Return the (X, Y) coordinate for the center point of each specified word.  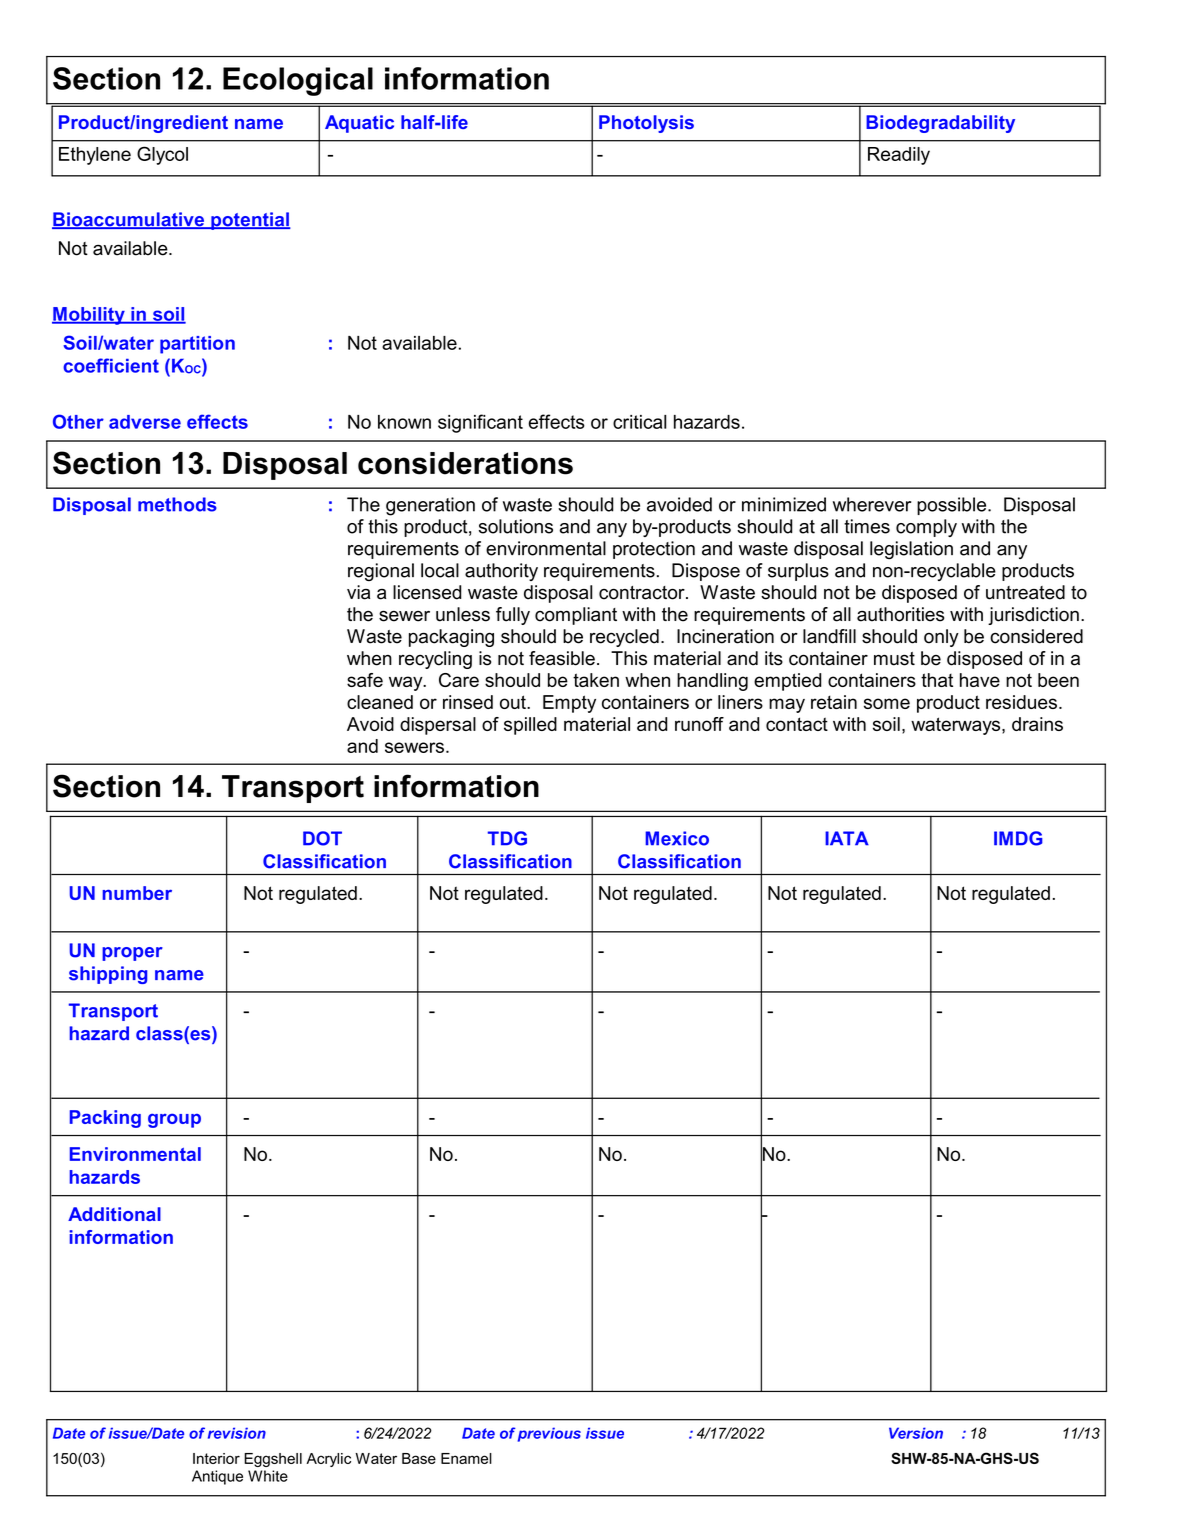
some (887, 703)
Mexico (677, 838)
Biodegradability (940, 124)
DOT (322, 838)
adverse (145, 422)
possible (953, 506)
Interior (216, 1458)
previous (549, 1434)
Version (916, 1433)
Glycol (162, 155)
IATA (847, 838)
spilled (530, 726)
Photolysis (646, 124)
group (174, 1120)
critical (640, 422)
